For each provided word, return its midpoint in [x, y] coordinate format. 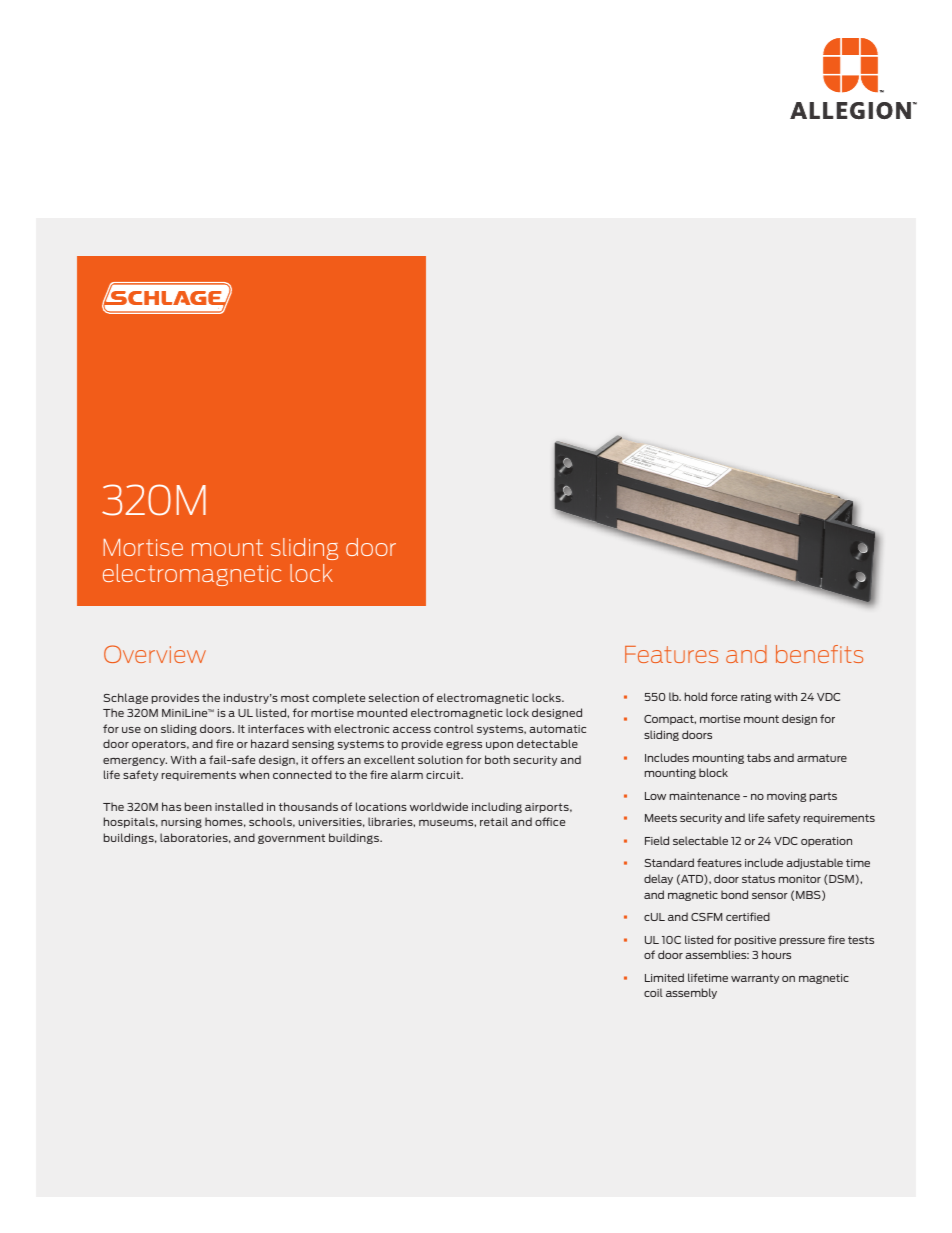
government [291, 839]
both [497, 759]
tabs [759, 757]
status [758, 879]
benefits [819, 654]
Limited [664, 977]
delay [658, 879]
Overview [155, 654]
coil [653, 992]
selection [394, 697]
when [254, 774]
